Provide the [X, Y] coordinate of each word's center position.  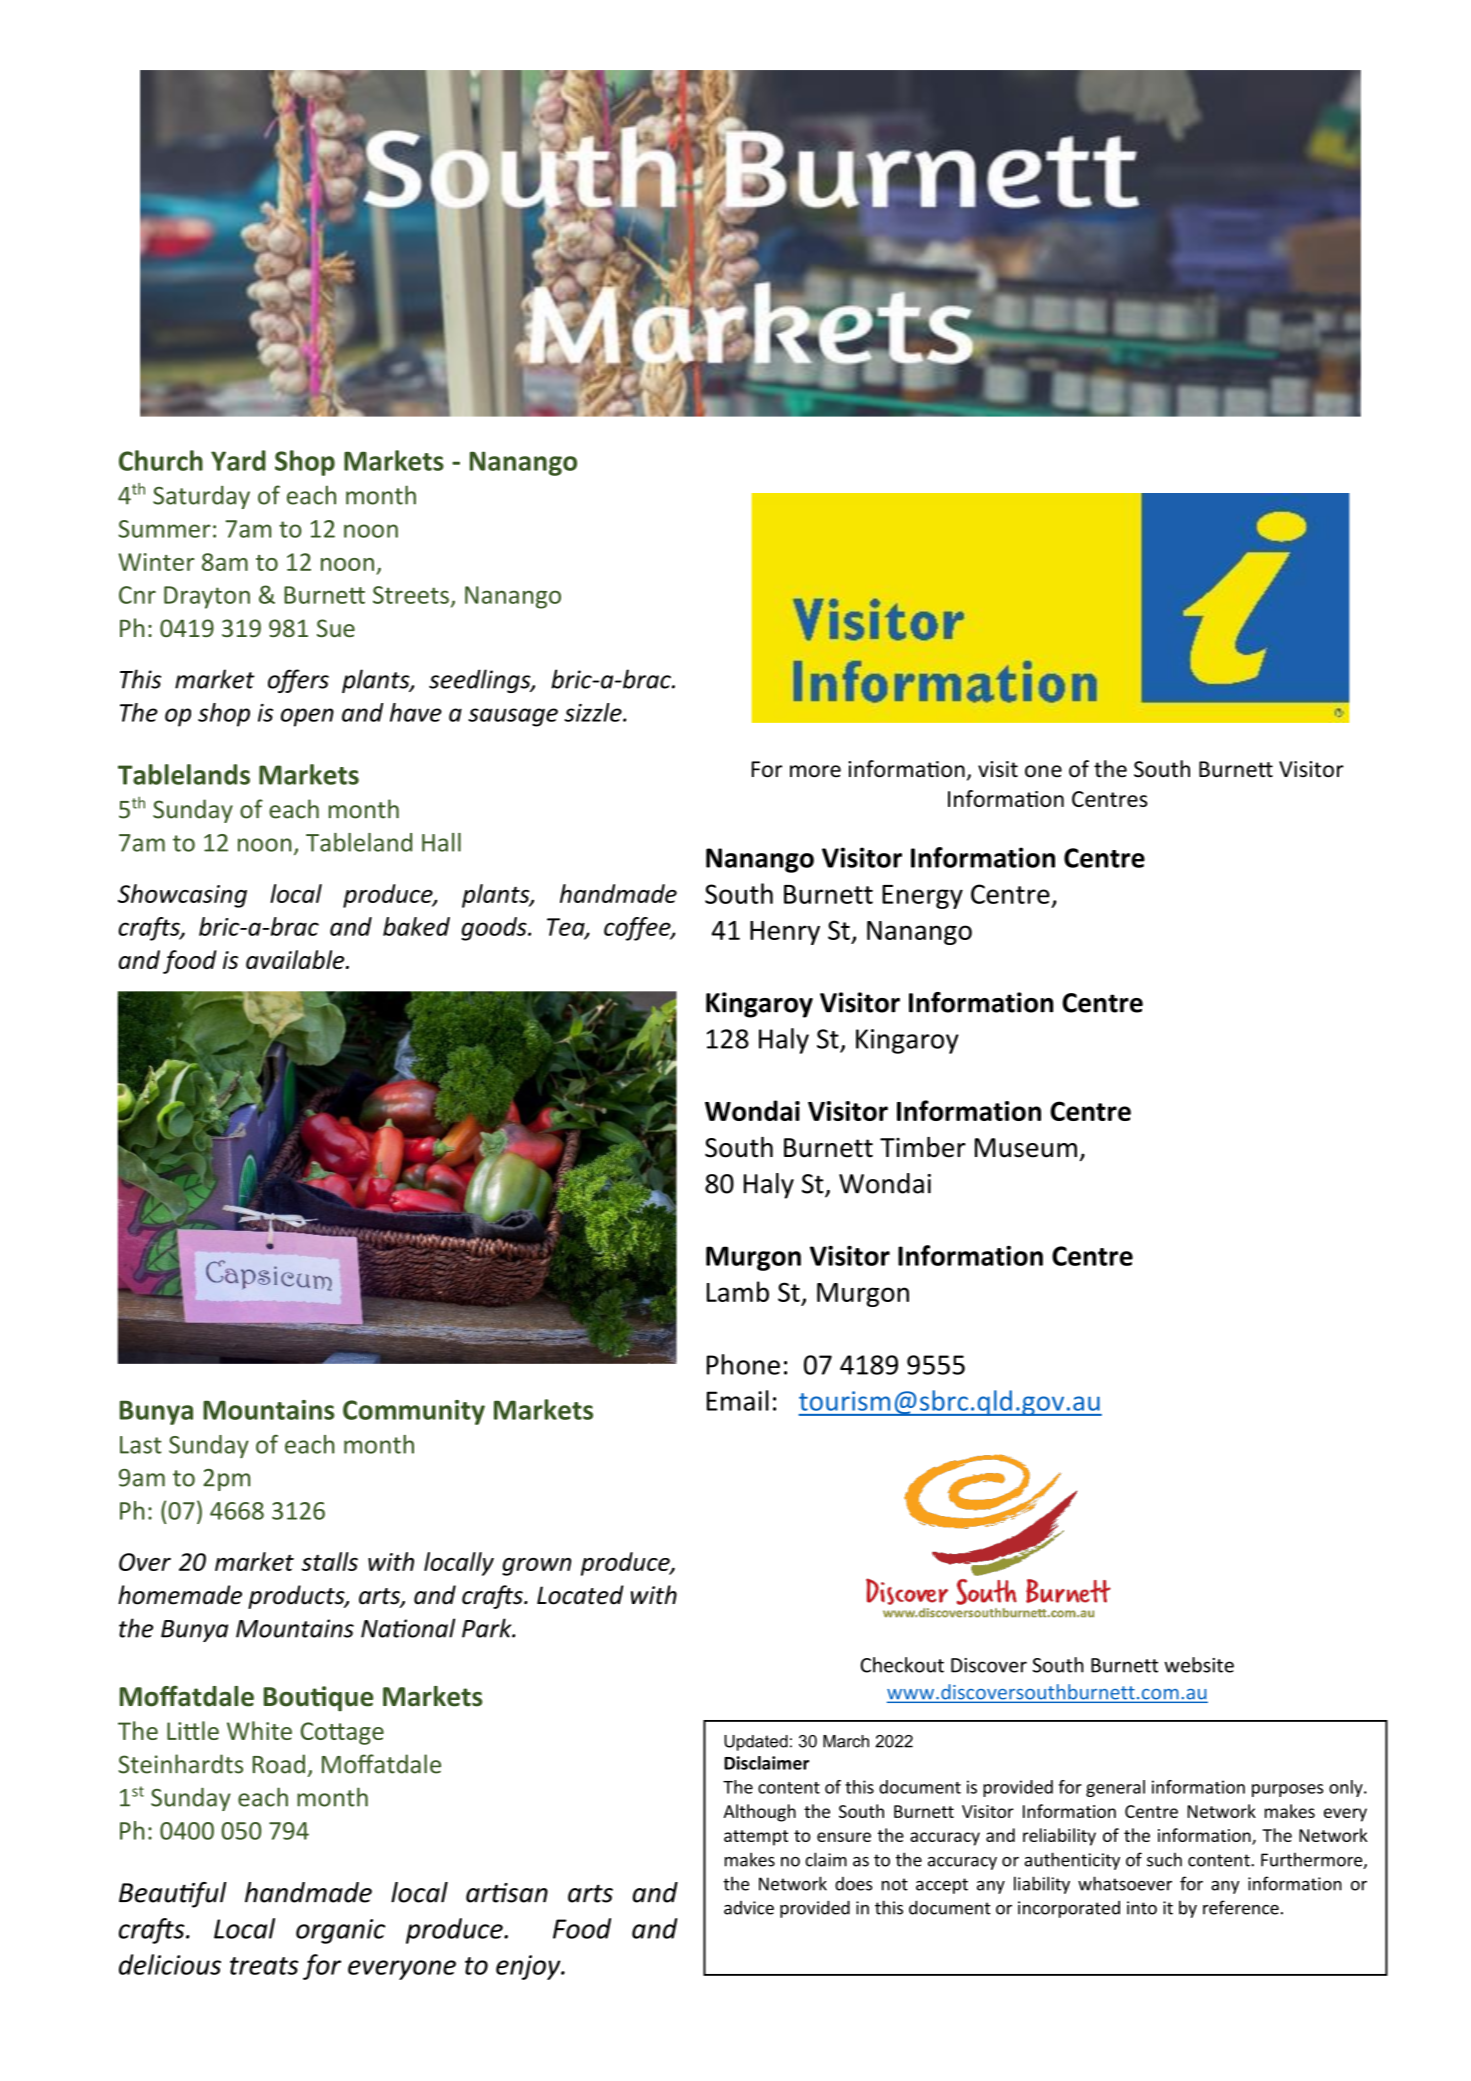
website [1199, 1665]
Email [738, 1400]
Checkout [902, 1665]
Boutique [318, 1698]
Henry [785, 933]
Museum [1026, 1148]
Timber [923, 1147]
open [307, 717]
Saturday [201, 497]
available [296, 959]
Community [414, 1412]
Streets [411, 595]
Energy [922, 897]
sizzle [594, 712]
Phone [743, 1364]
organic [340, 1931]
